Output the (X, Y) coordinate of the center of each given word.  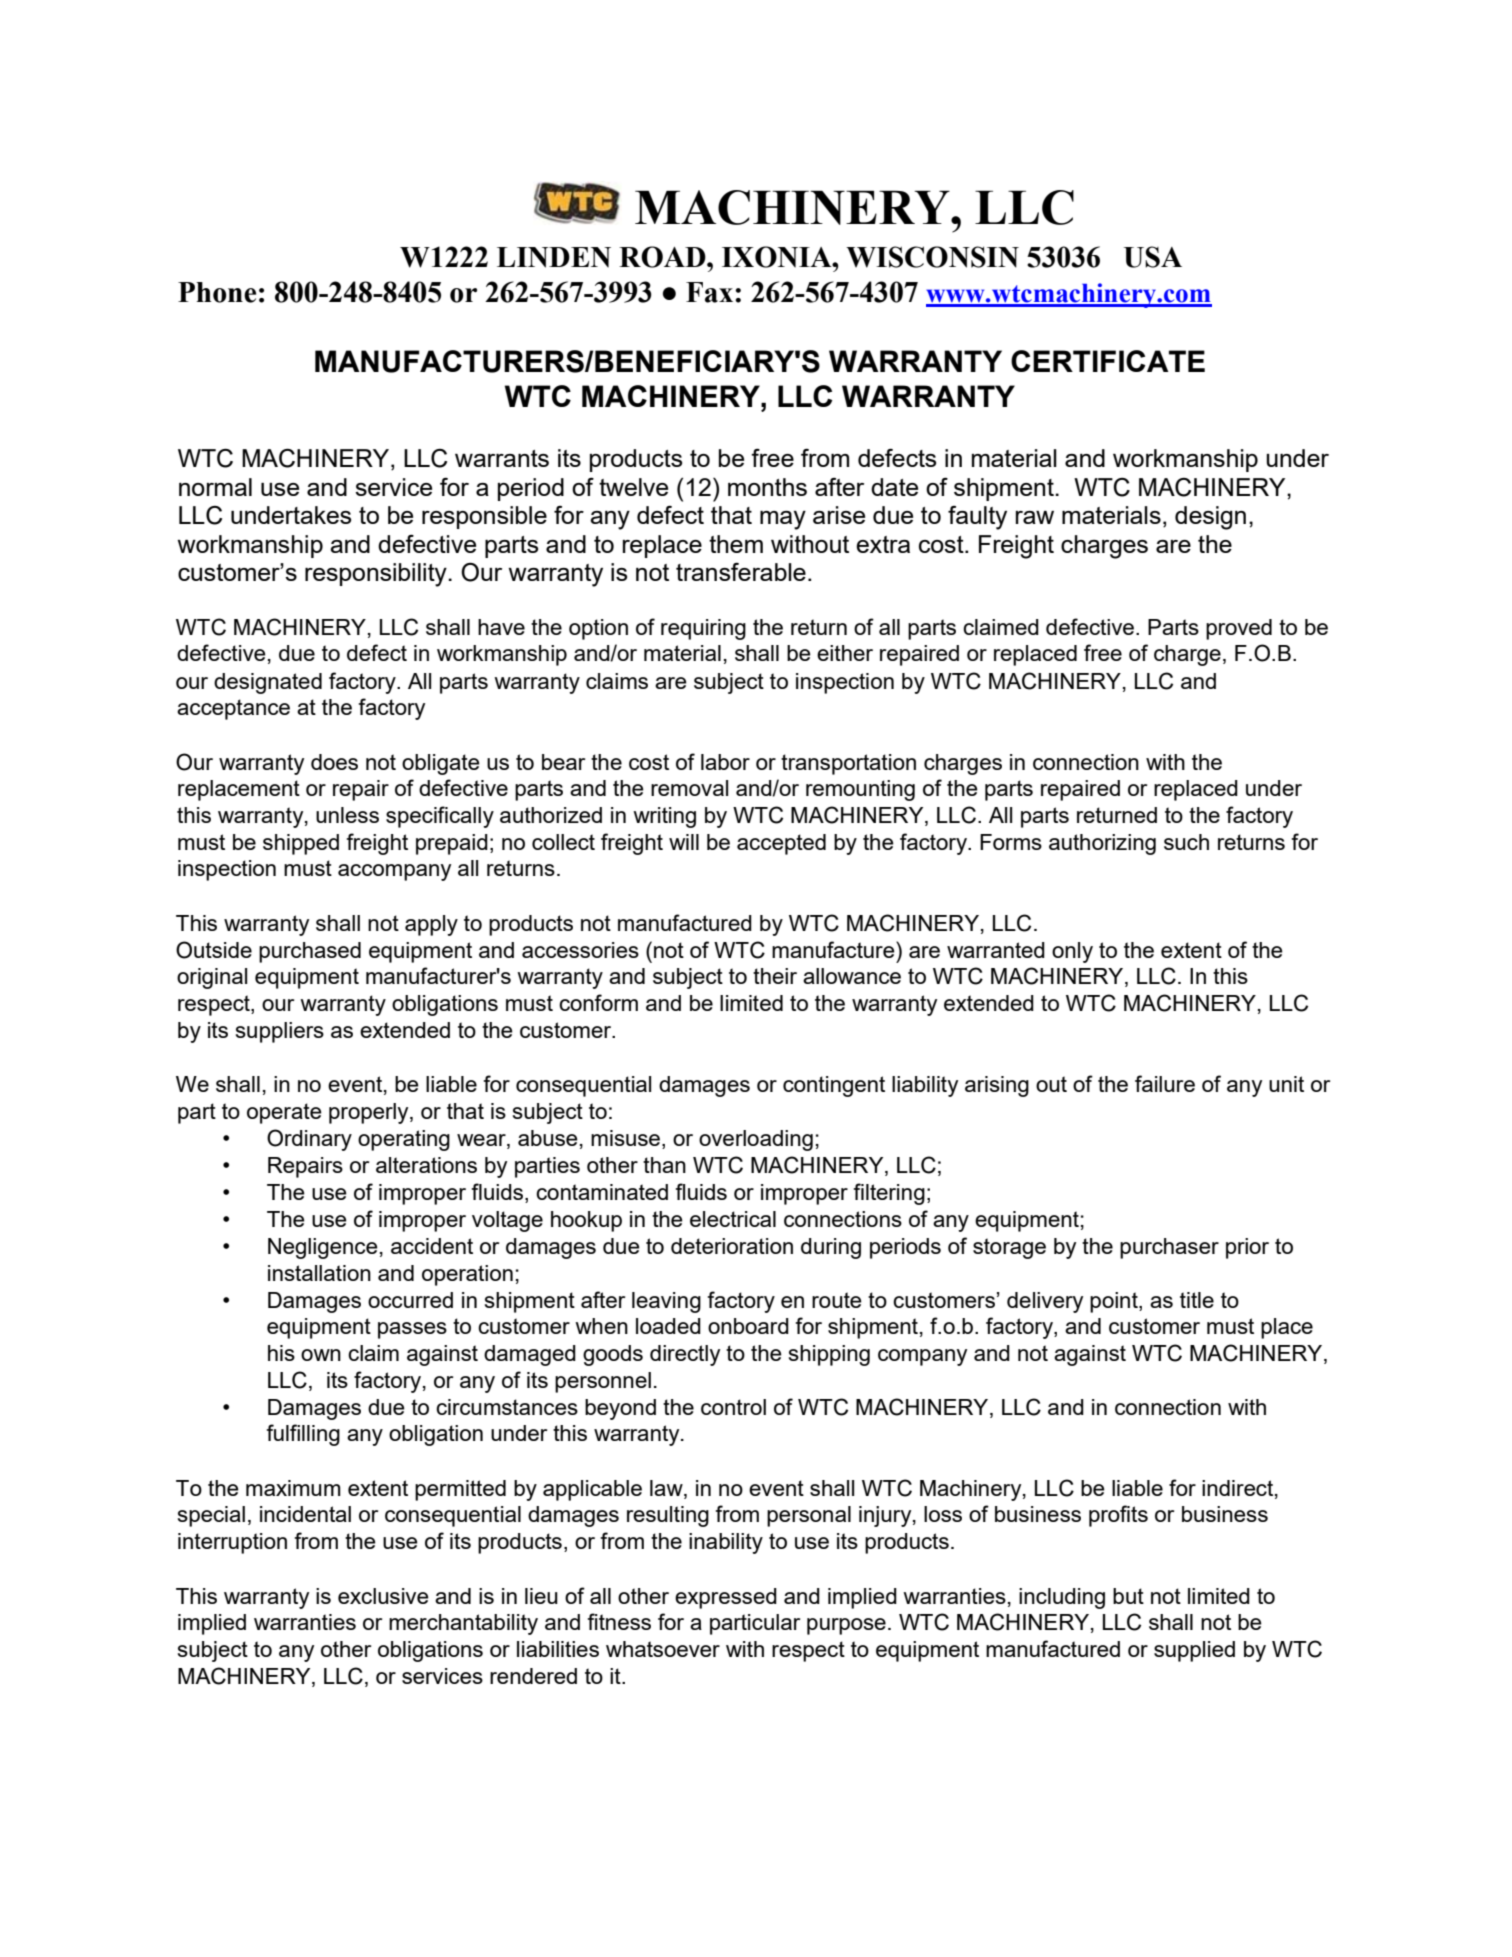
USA (1153, 257)
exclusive (383, 1596)
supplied (1194, 1651)
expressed (726, 1598)
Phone (217, 292)
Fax (709, 292)
